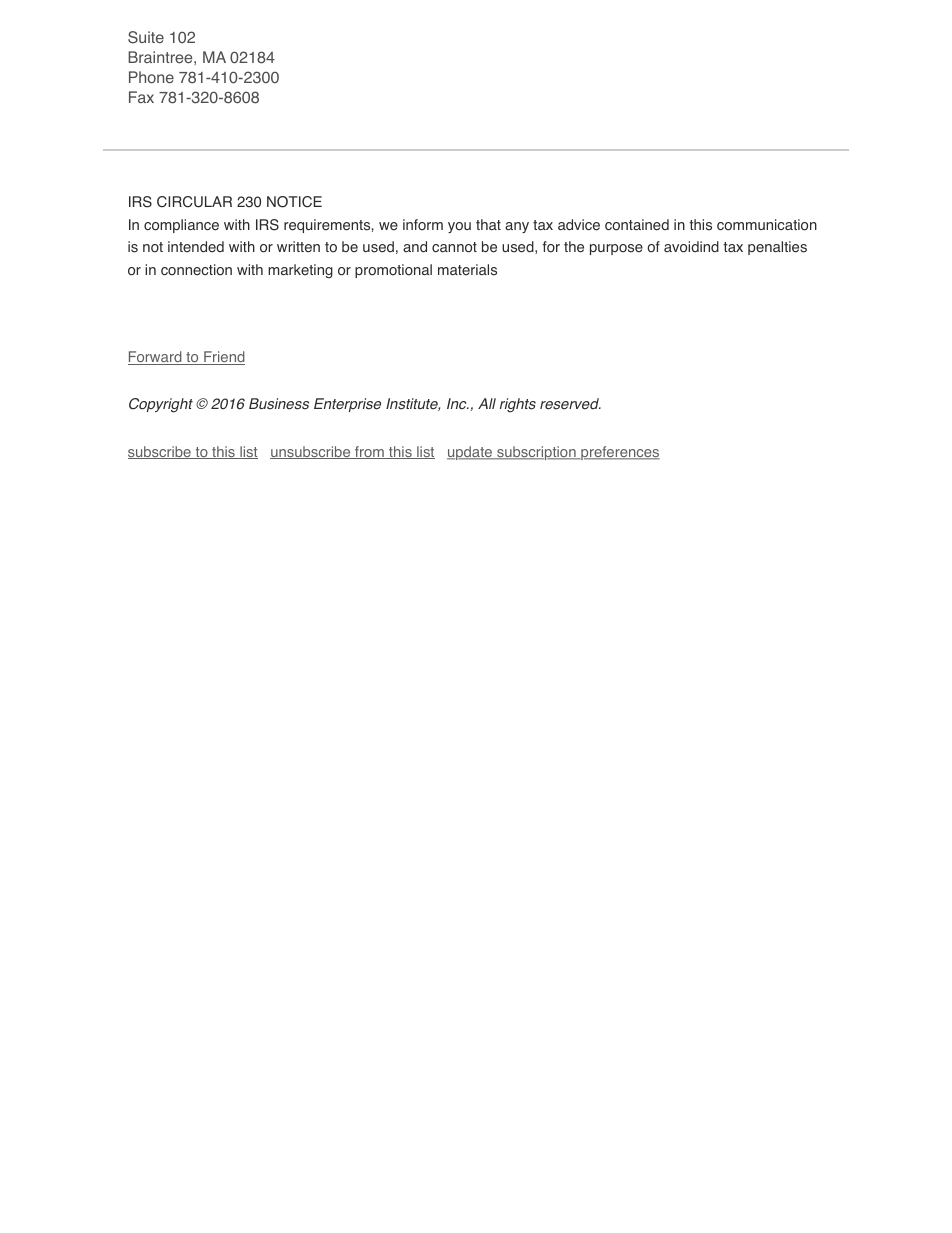  What do you see at coordinates (194, 202) in the screenshot?
I see `CIRCULAR` at bounding box center [194, 202].
